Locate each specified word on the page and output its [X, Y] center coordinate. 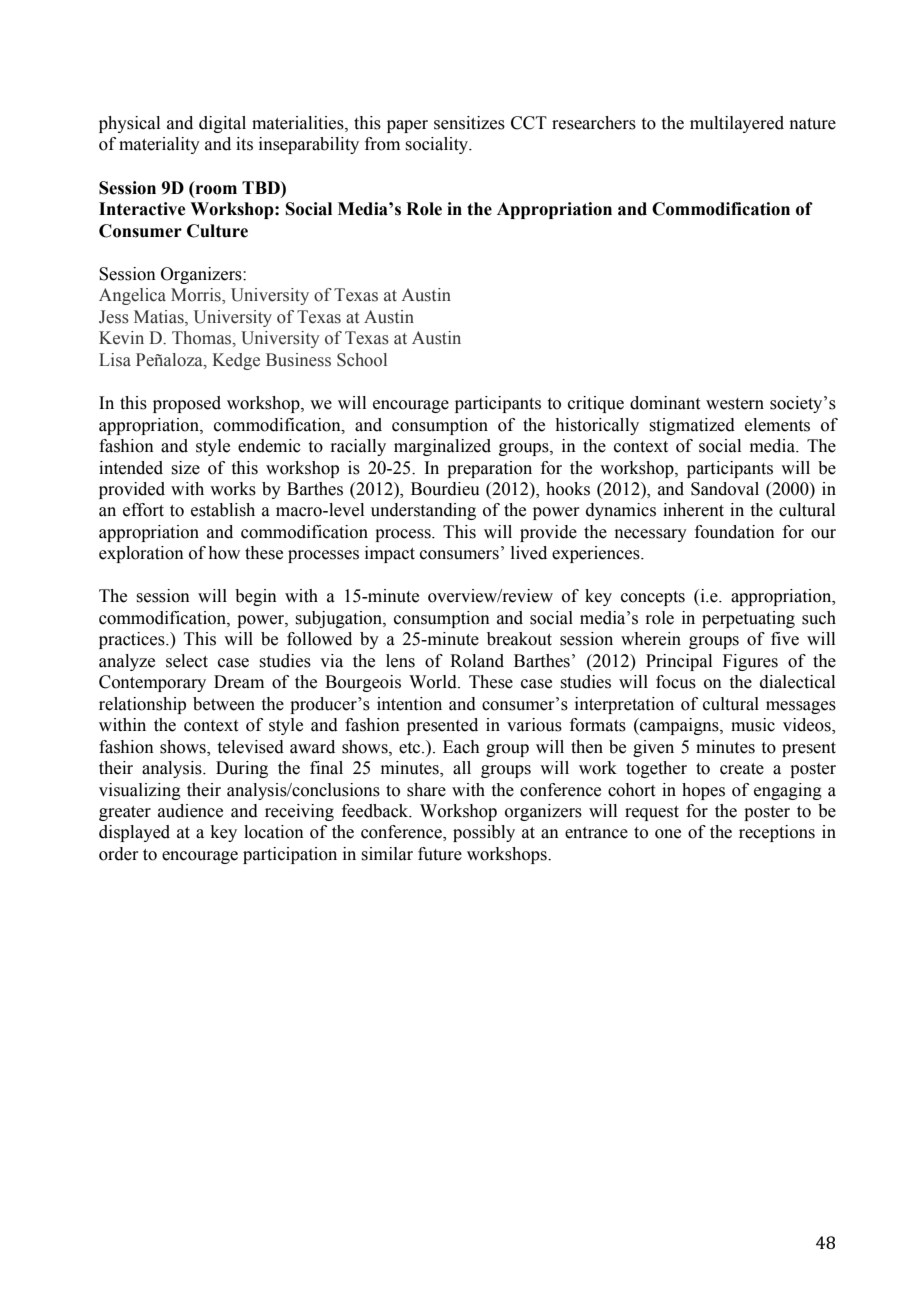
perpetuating [748, 619]
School [362, 360]
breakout [519, 639]
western [735, 404]
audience [190, 811]
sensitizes [469, 123]
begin [256, 597]
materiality [159, 145]
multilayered [737, 124]
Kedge [236, 361]
